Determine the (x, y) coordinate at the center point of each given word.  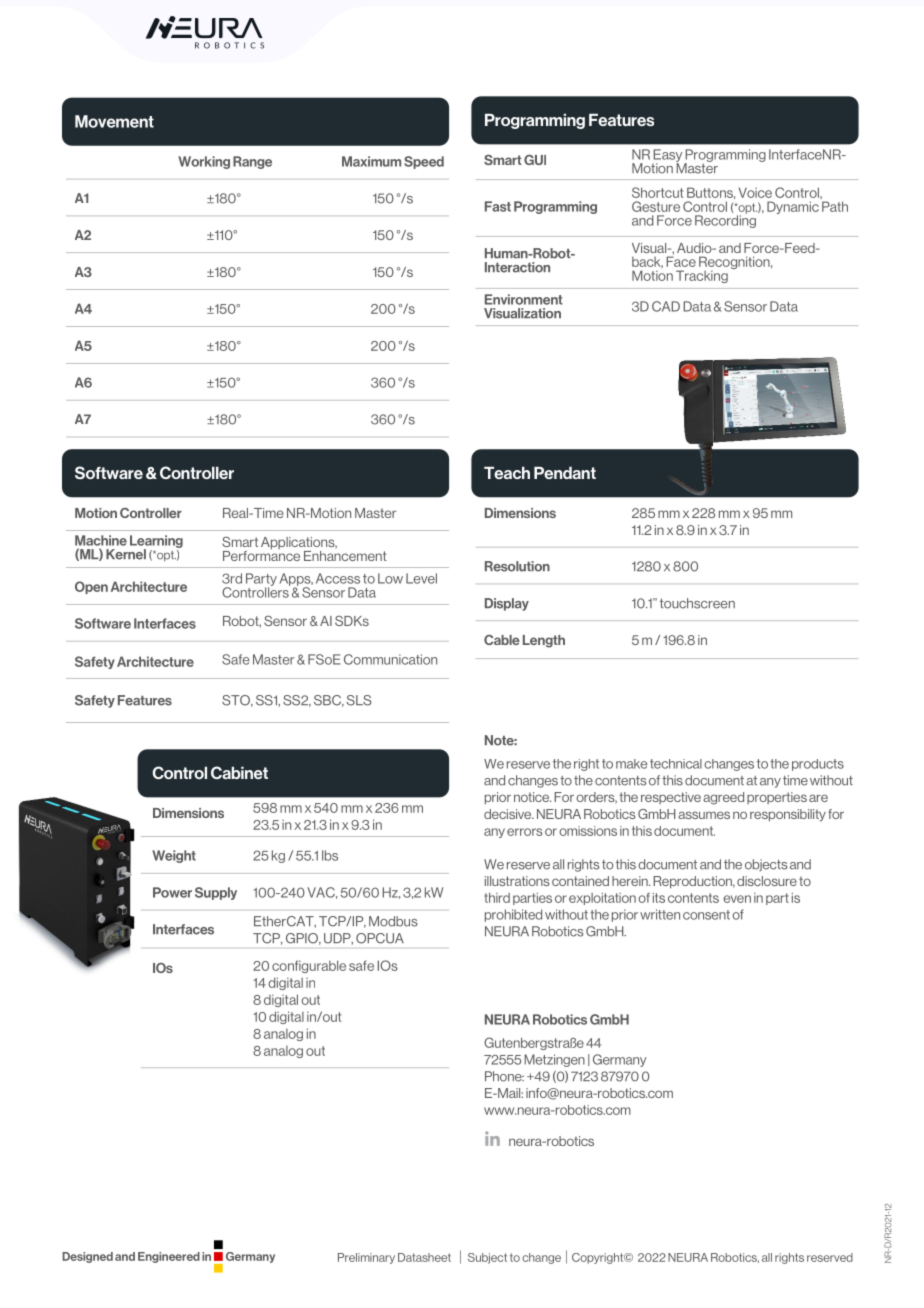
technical (676, 764)
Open (91, 587)
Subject (487, 1258)
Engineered (169, 1257)
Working (204, 162)
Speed (424, 162)
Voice (755, 192)
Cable (502, 640)
